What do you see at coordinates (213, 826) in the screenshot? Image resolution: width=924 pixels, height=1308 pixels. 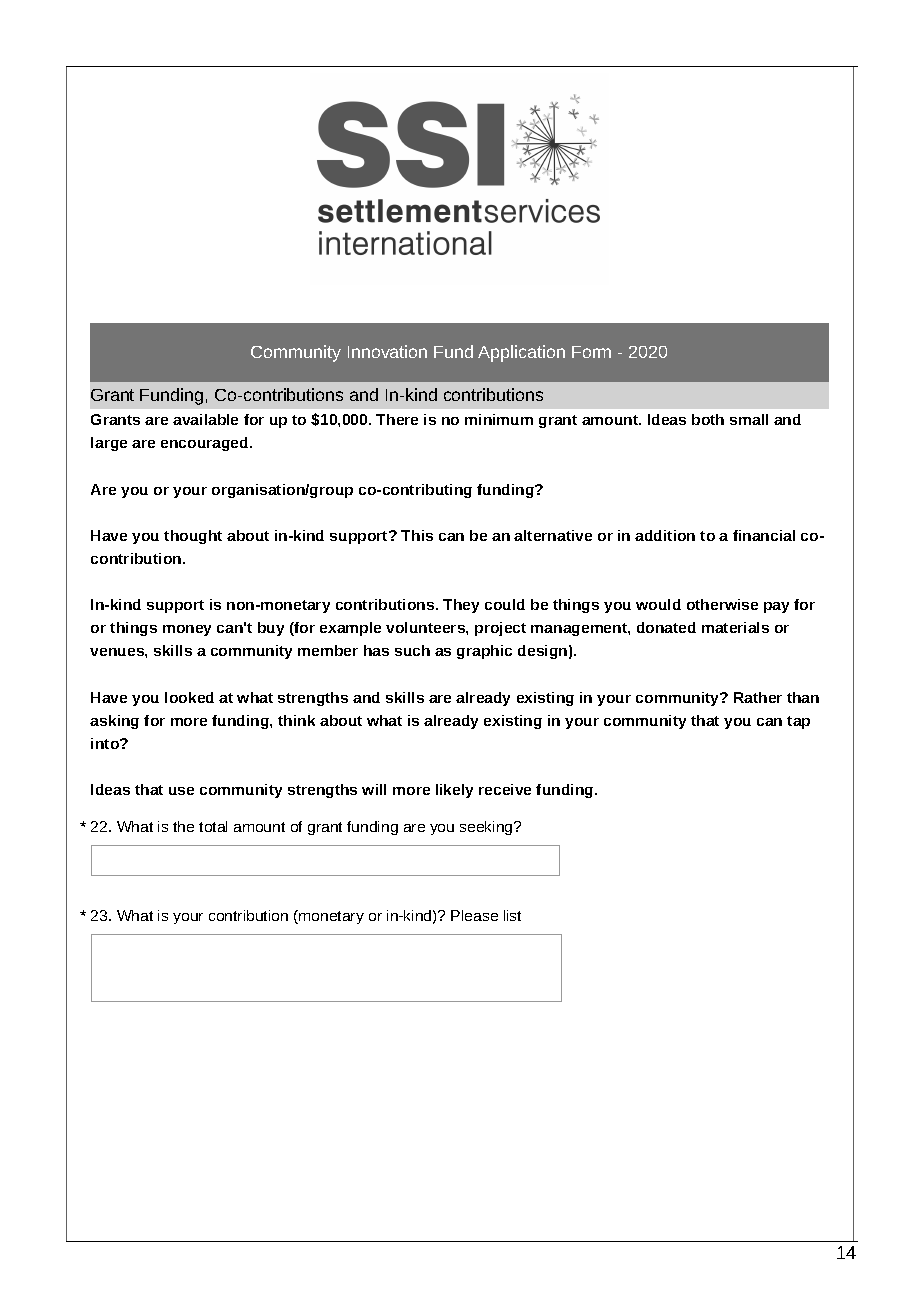 I see `total` at bounding box center [213, 826].
